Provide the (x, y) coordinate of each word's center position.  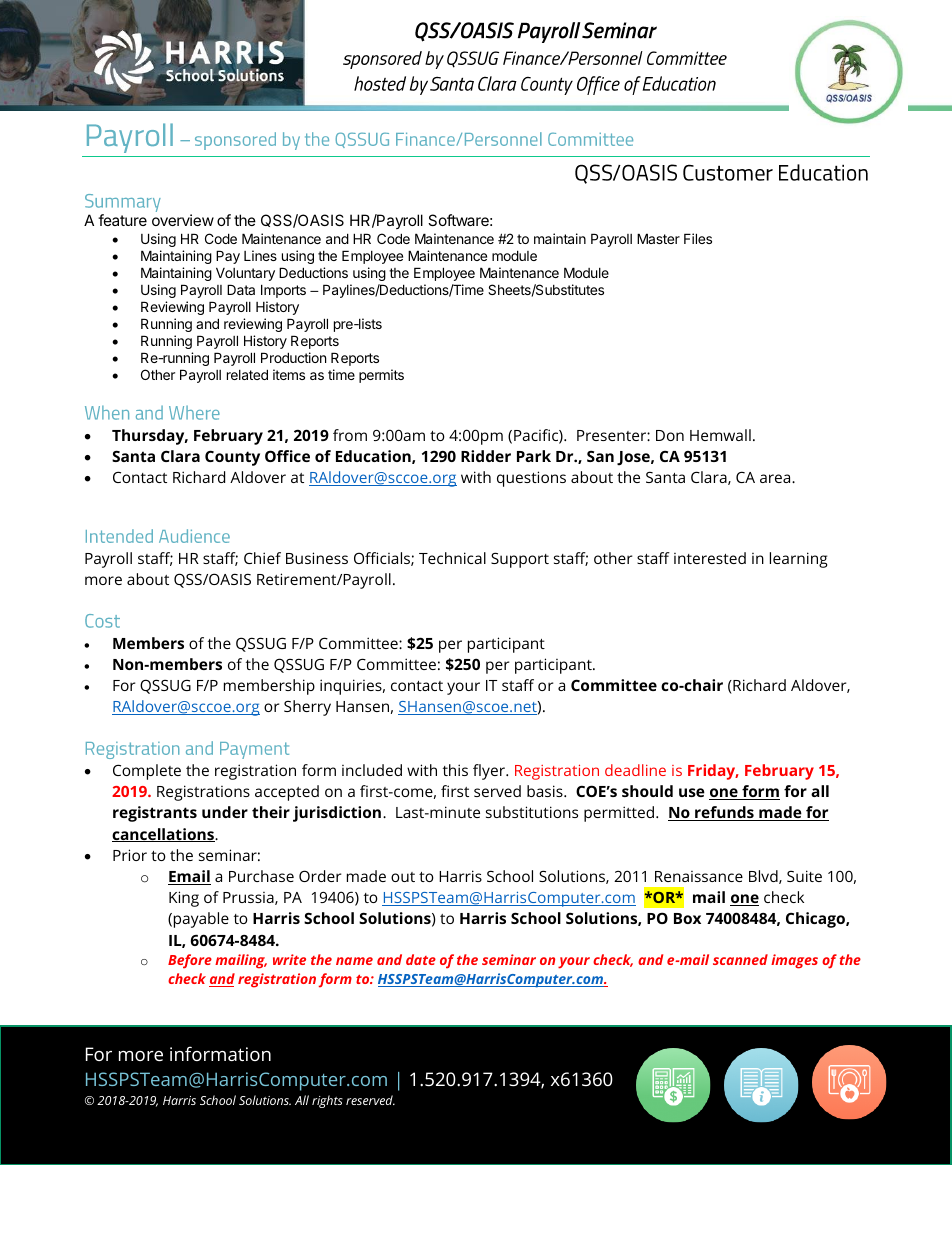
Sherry (307, 708)
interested (710, 558)
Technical (452, 558)
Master (658, 238)
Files (698, 238)
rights (327, 1101)
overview (183, 220)
